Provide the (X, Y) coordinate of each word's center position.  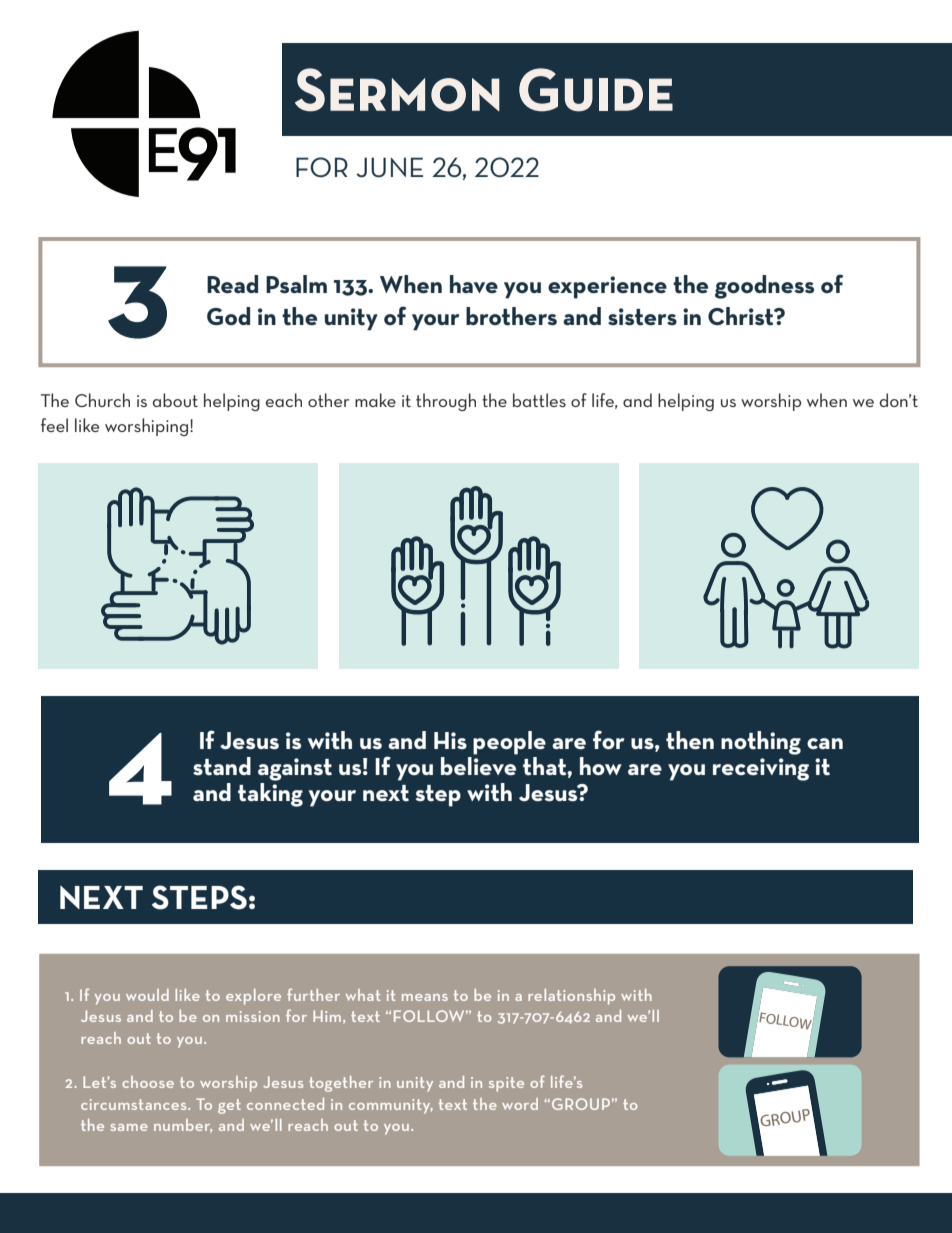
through (446, 402)
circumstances (135, 1104)
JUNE (389, 167)
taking (270, 795)
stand (222, 766)
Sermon (397, 90)
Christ (742, 316)
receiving (761, 769)
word (520, 1104)
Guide (596, 90)
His (450, 740)
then (690, 740)
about (175, 400)
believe (478, 766)
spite (506, 1084)
